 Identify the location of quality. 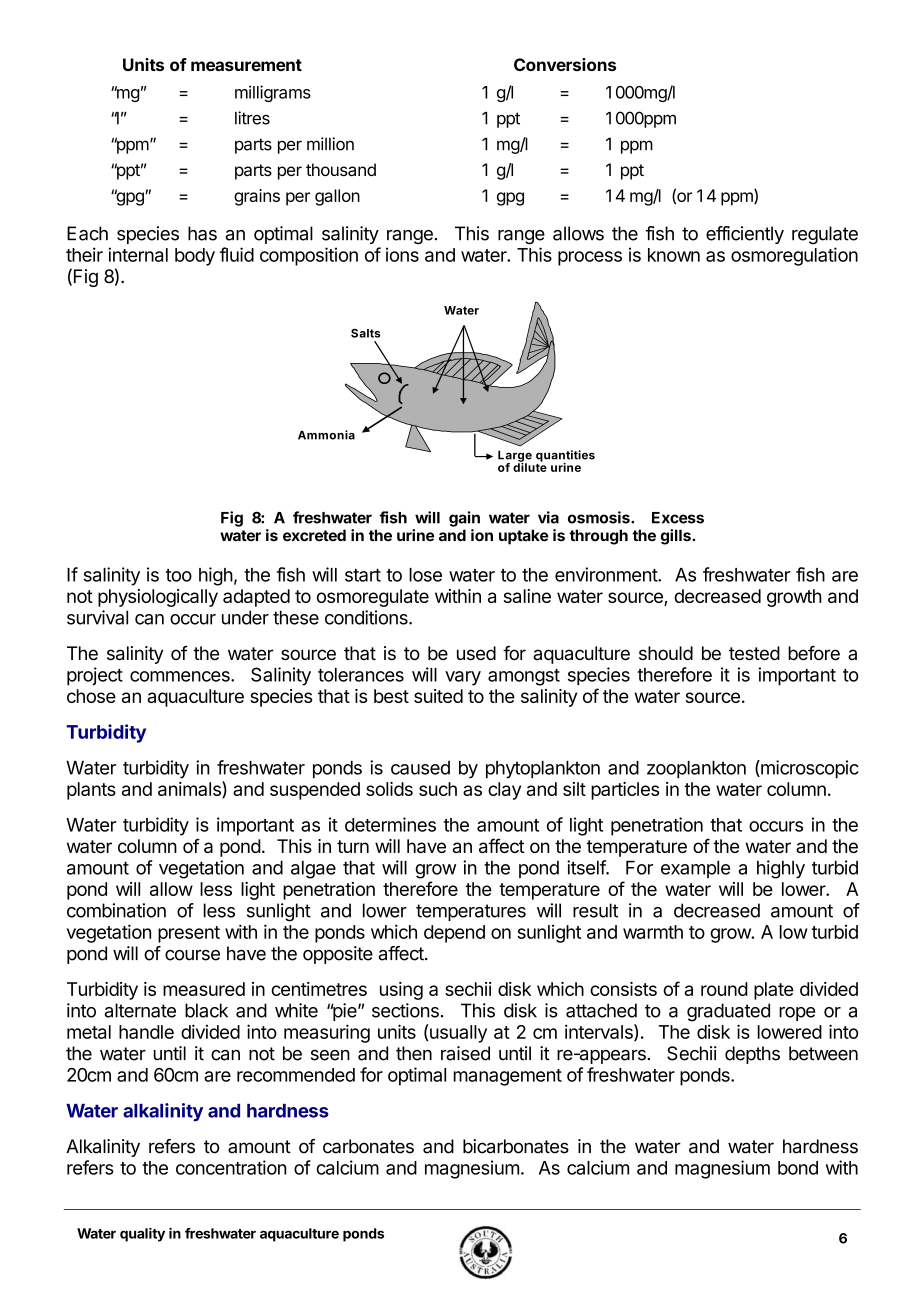
(142, 1235).
